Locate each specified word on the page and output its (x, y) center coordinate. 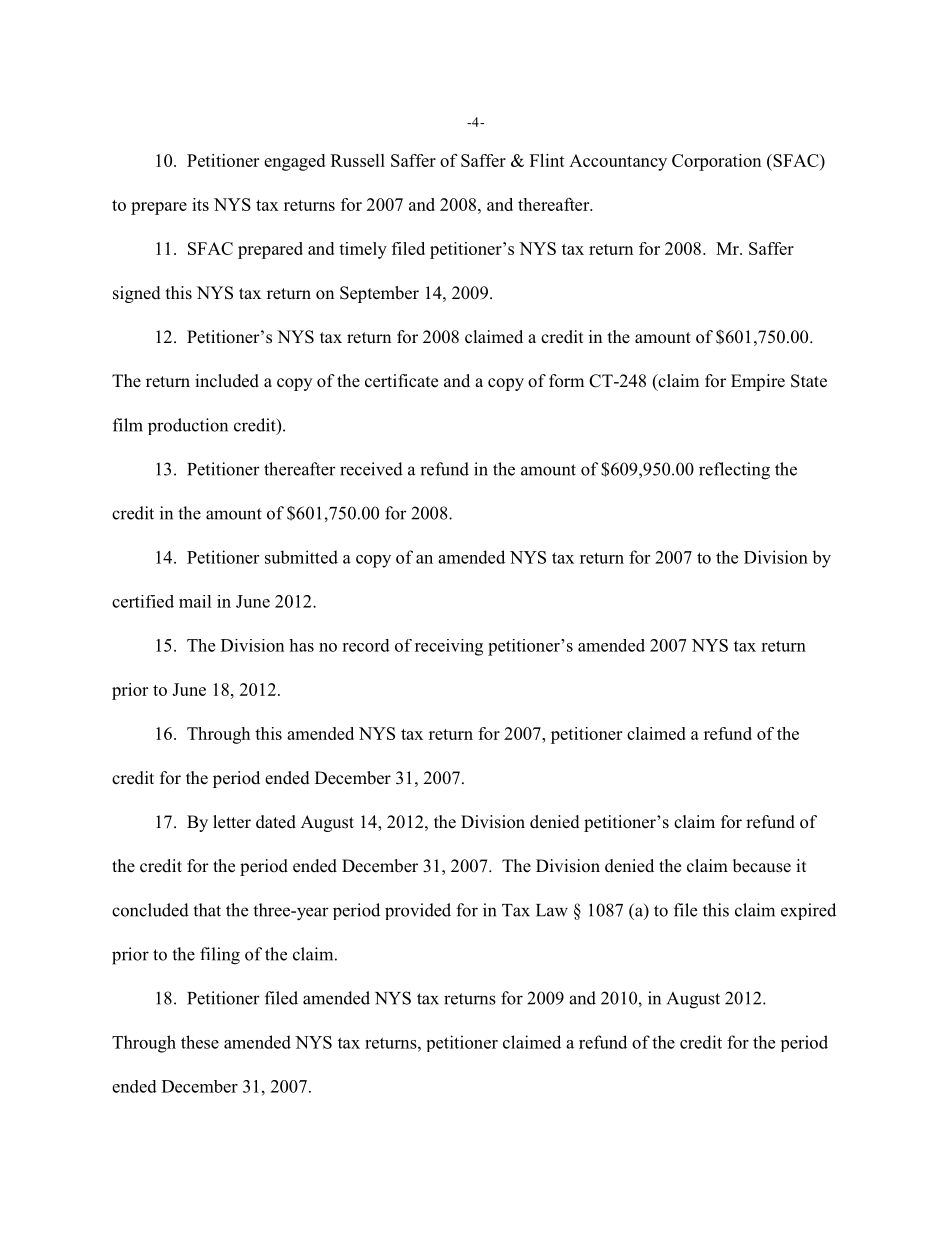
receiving (449, 647)
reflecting (734, 471)
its (200, 204)
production (188, 426)
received (371, 469)
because (762, 866)
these (200, 1042)
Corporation (717, 162)
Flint (547, 160)
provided (418, 911)
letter (232, 822)
